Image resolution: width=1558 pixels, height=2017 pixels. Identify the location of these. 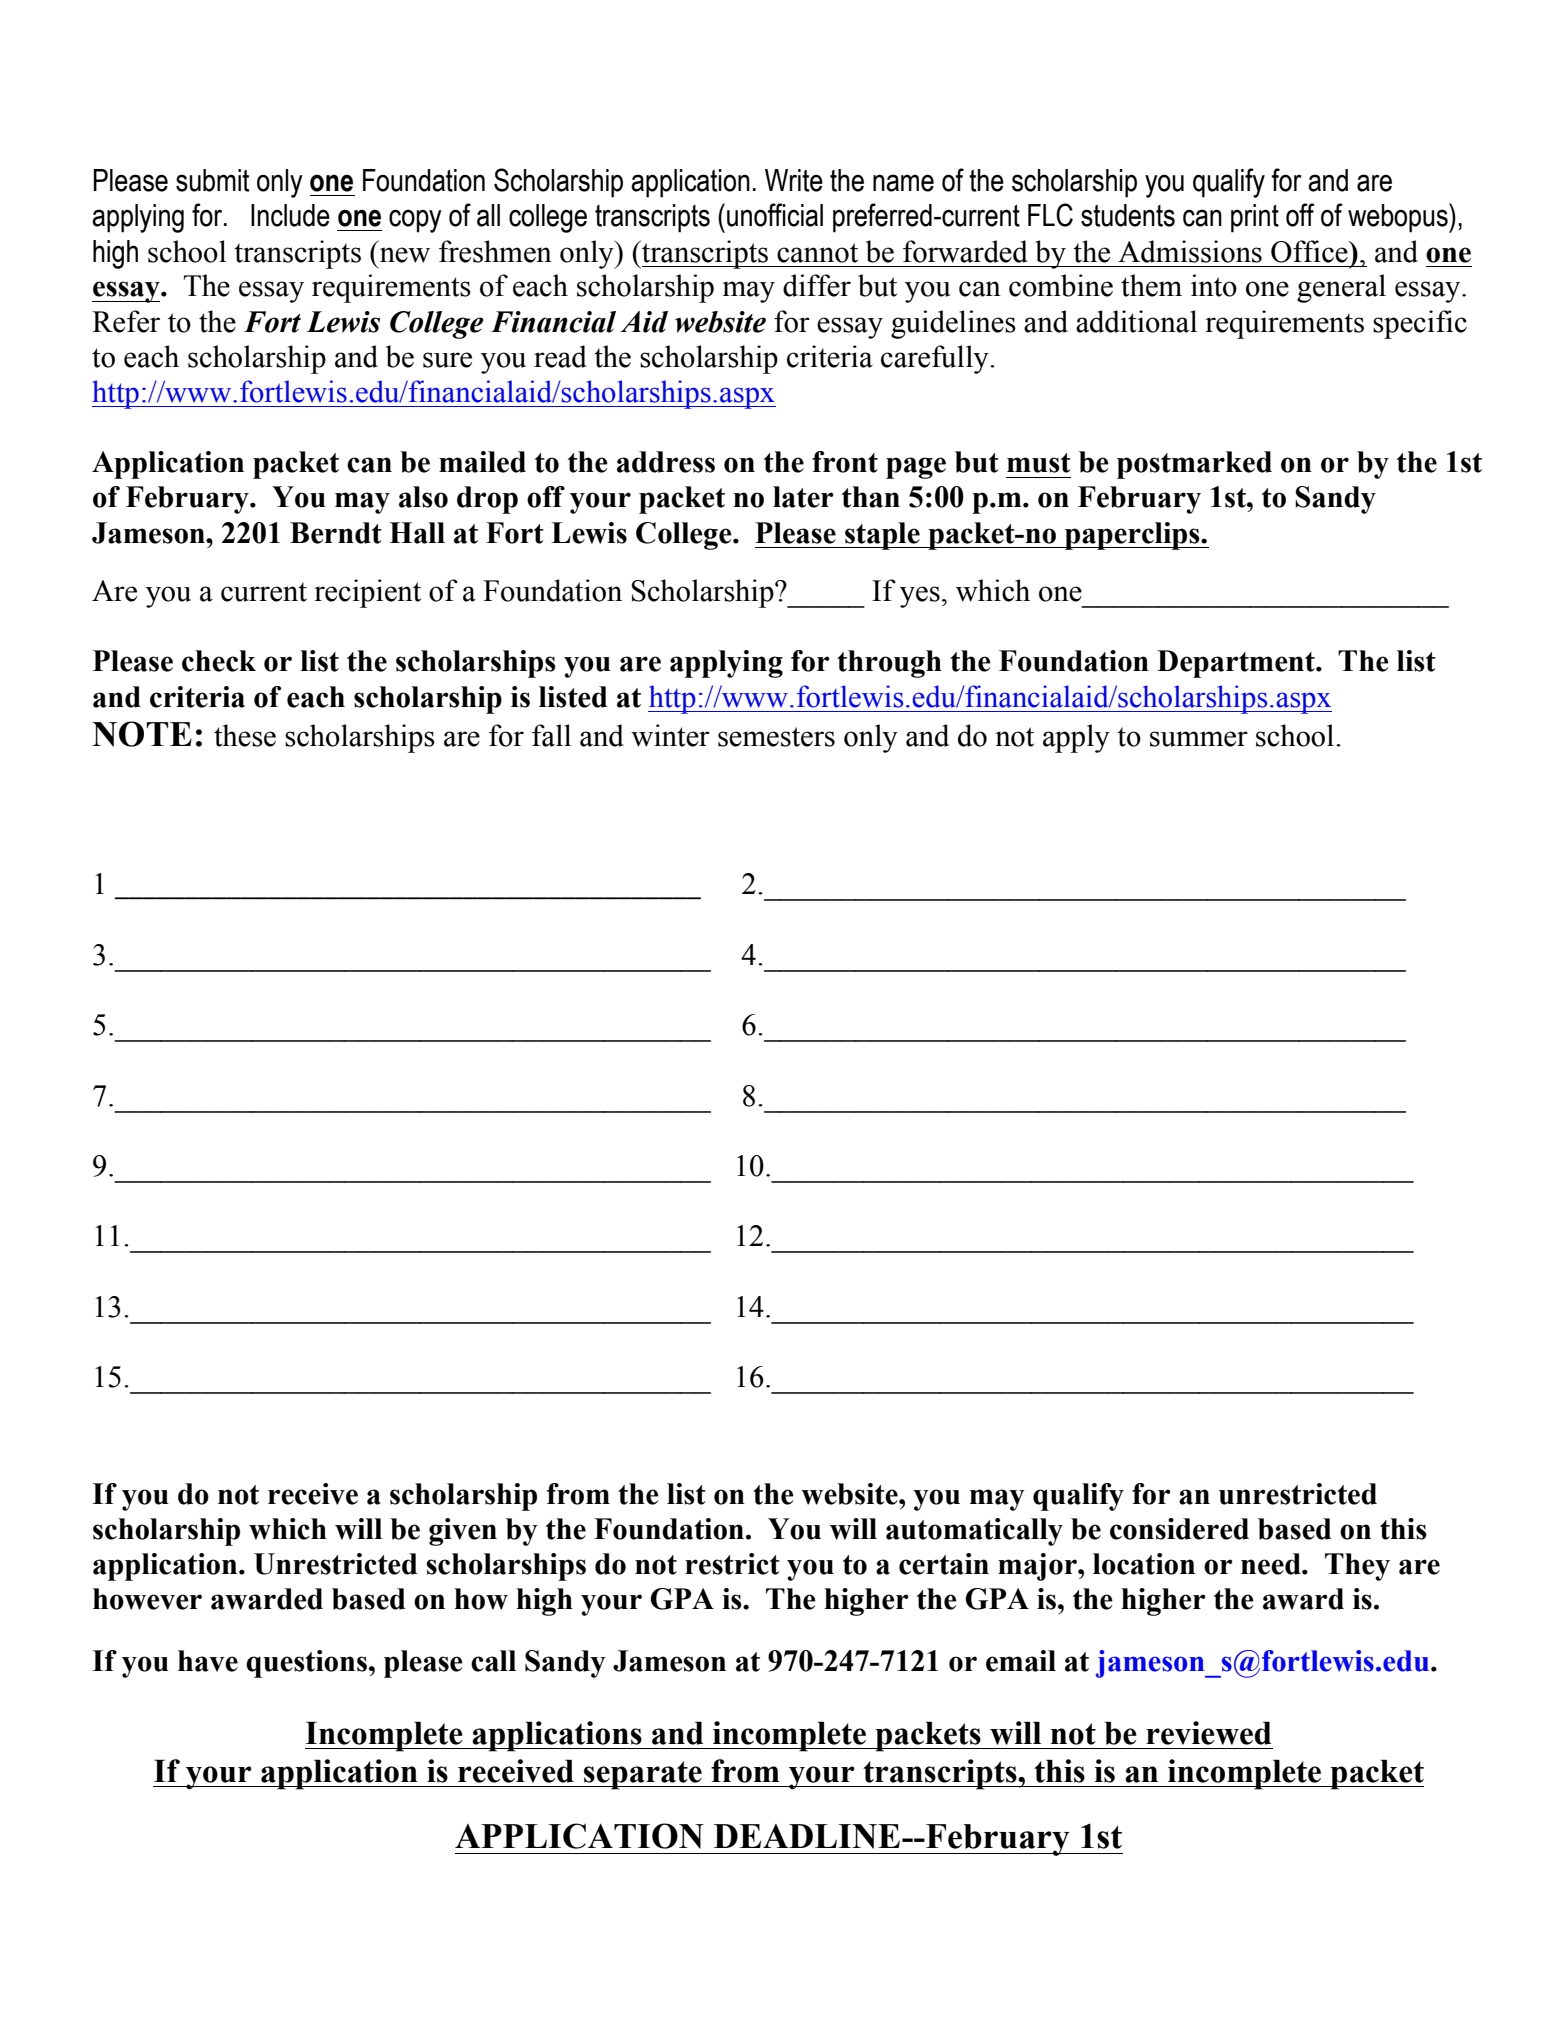
(245, 735).
